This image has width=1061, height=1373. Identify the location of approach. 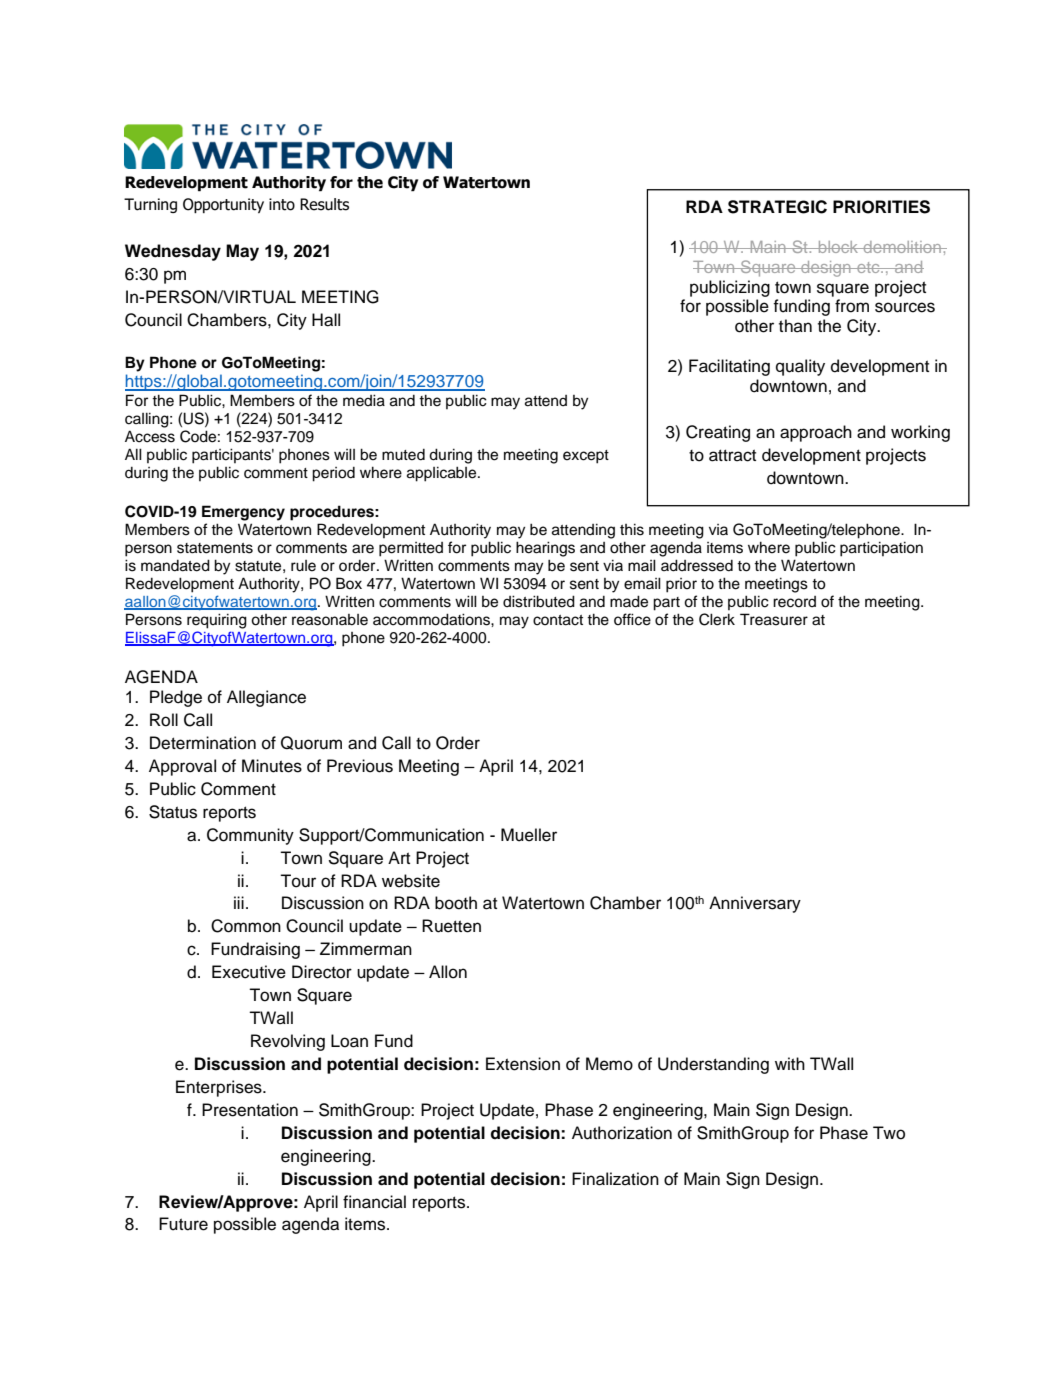
(816, 433).
